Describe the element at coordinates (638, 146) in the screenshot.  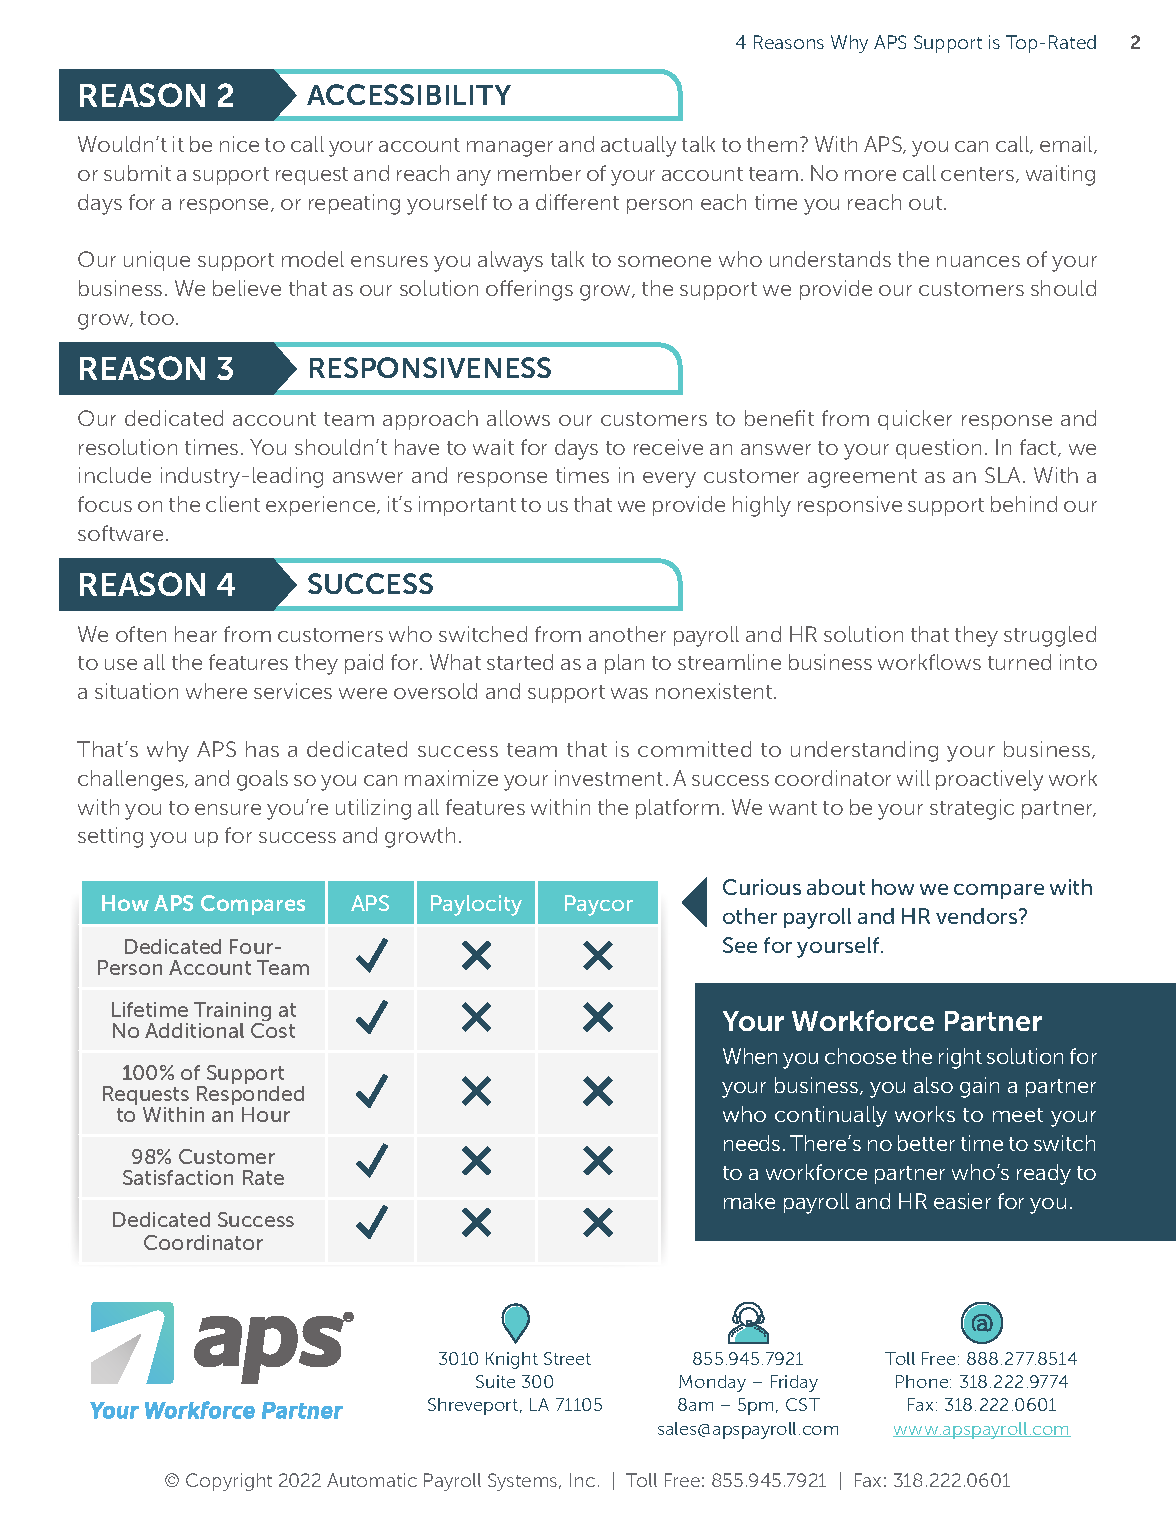
I see `actually` at that location.
